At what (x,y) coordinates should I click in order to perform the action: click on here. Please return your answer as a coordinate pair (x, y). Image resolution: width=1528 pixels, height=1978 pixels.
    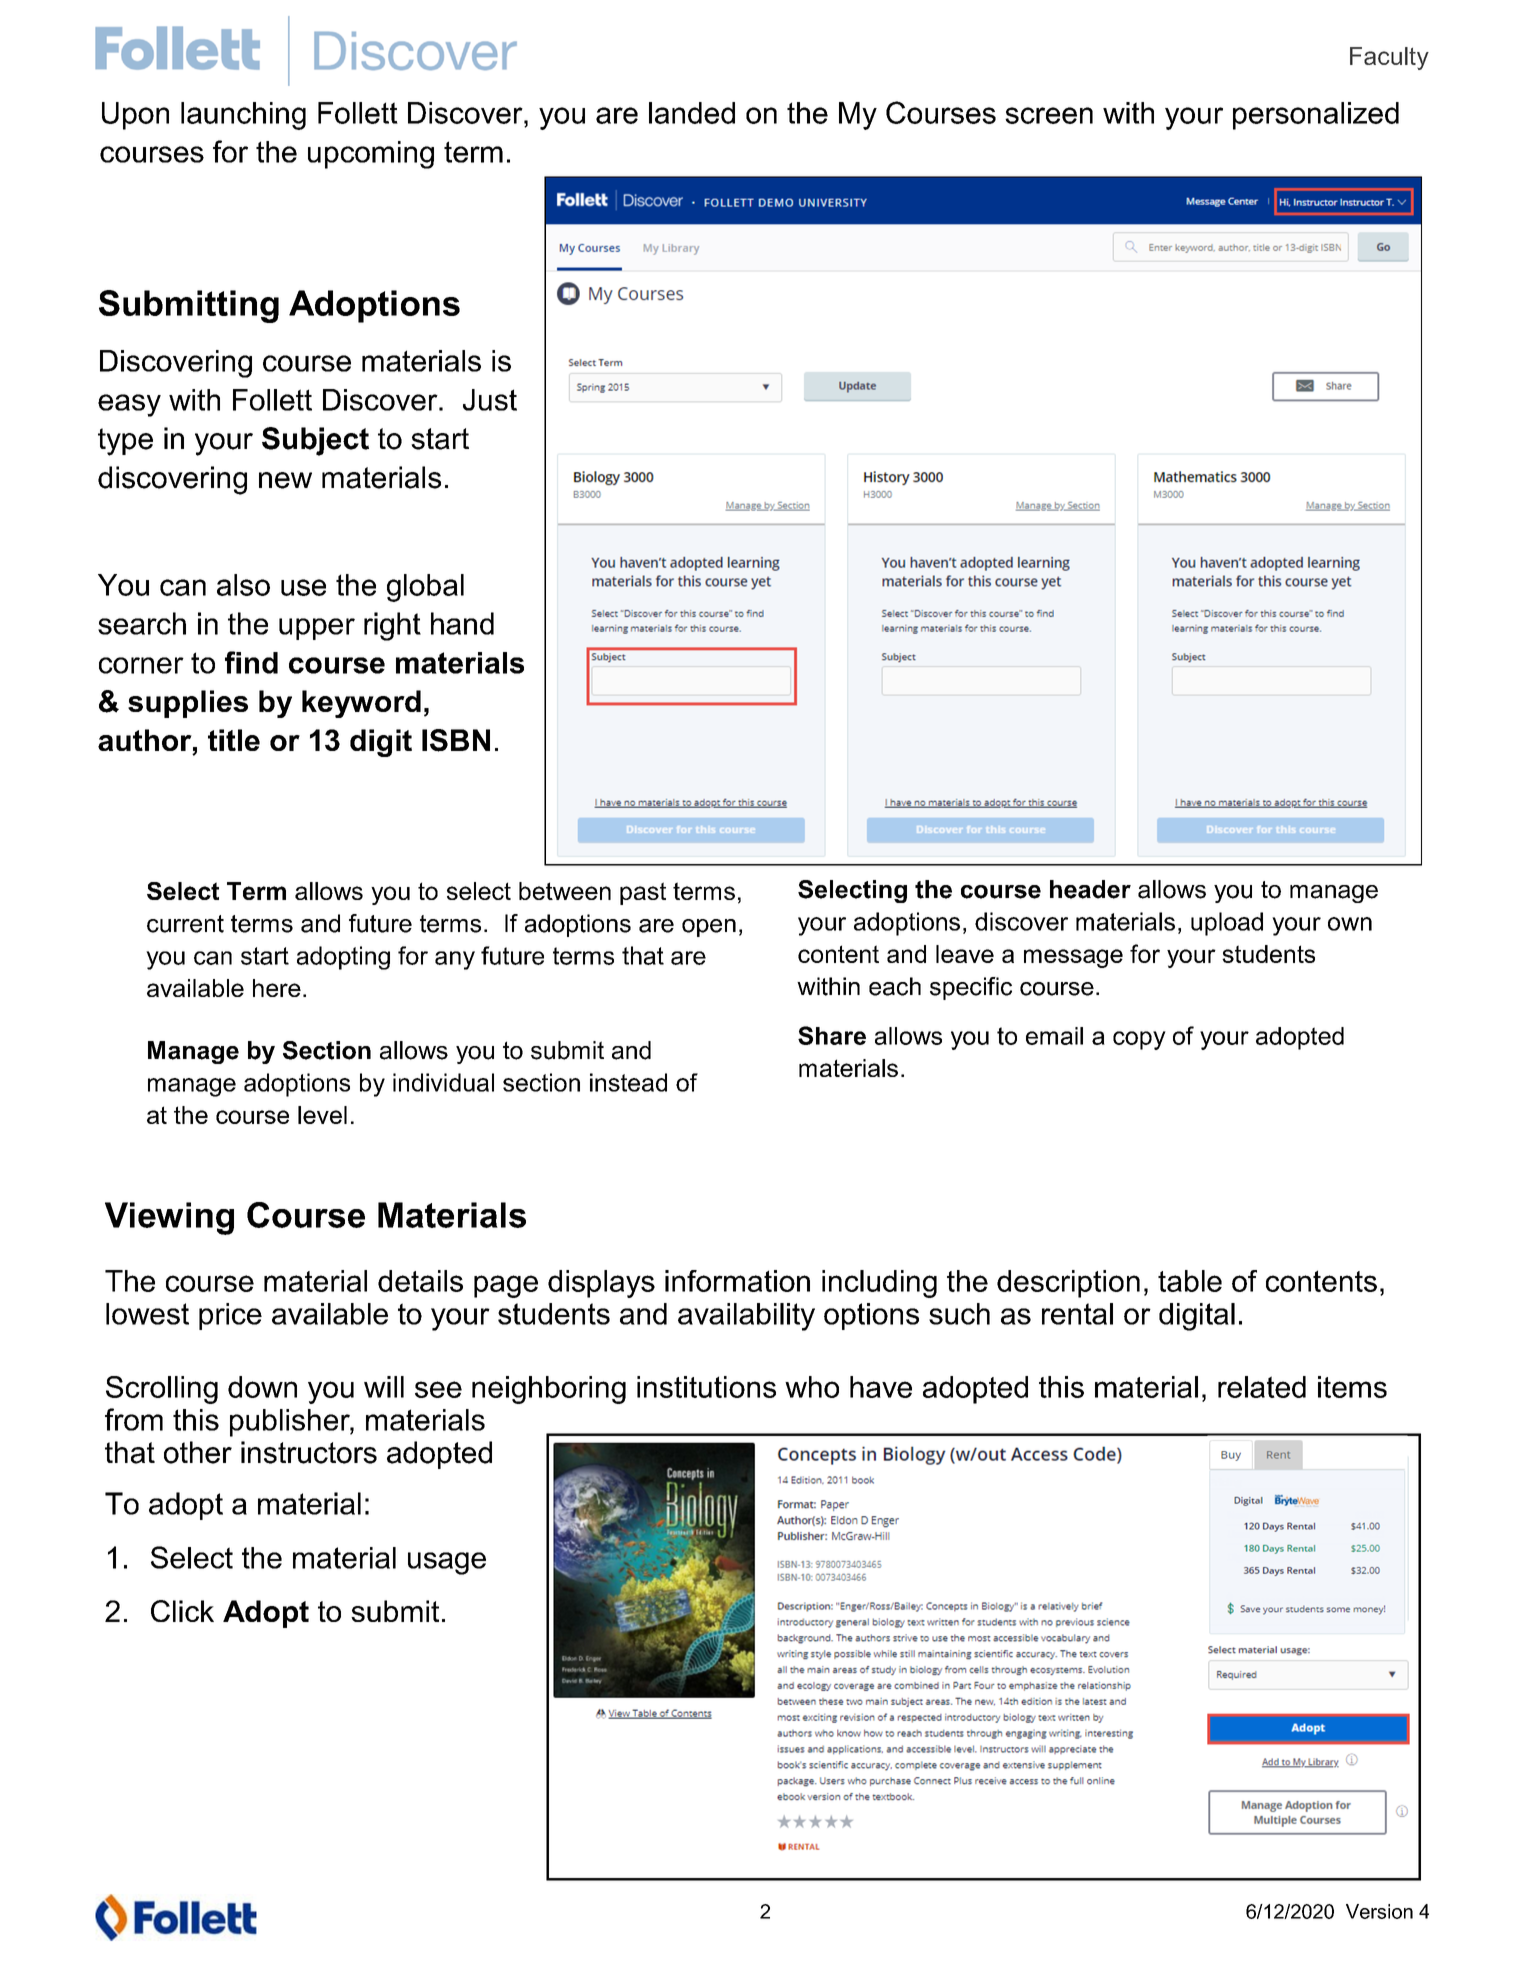
    Looking at the image, I should click on (277, 988).
